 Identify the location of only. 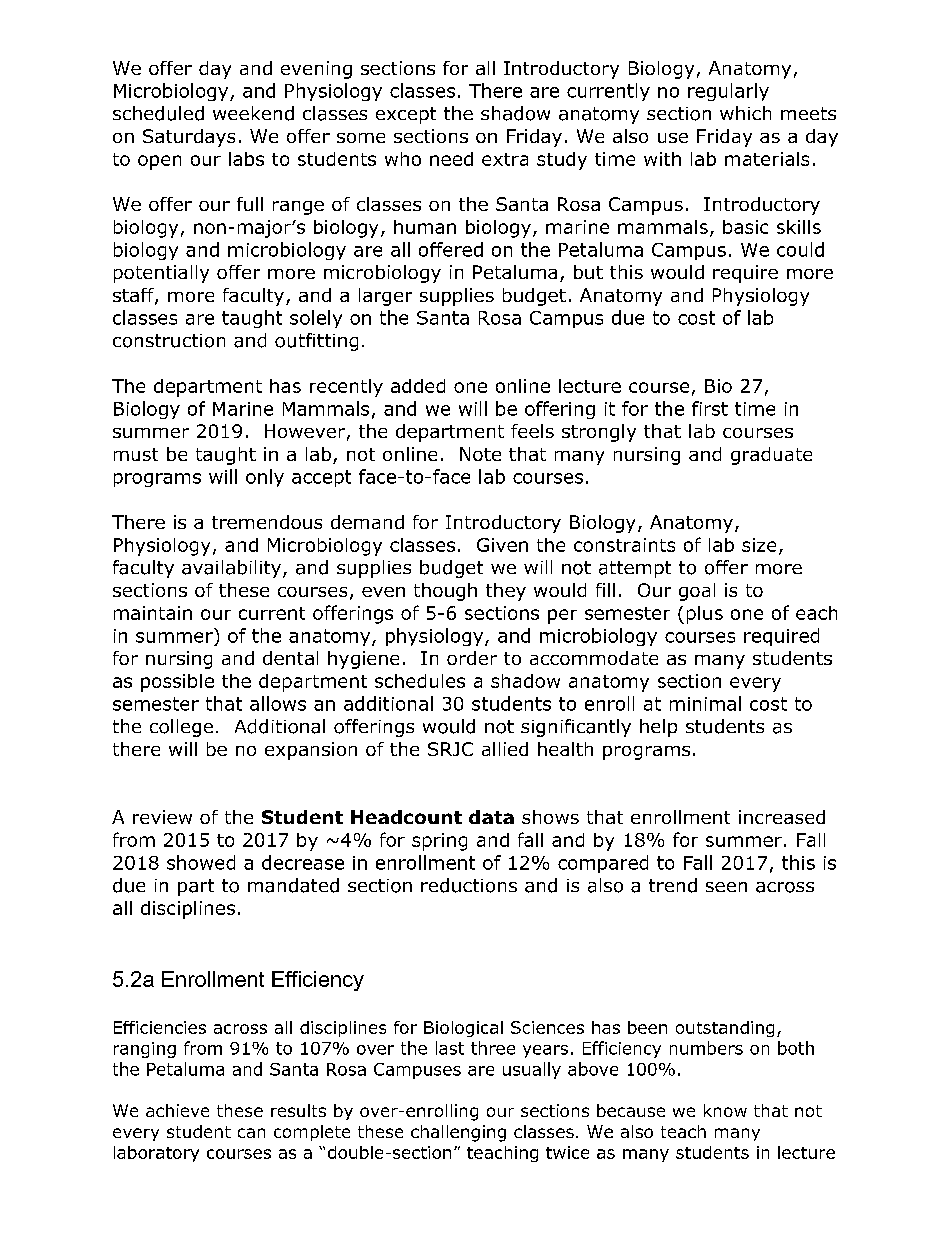
(265, 478).
